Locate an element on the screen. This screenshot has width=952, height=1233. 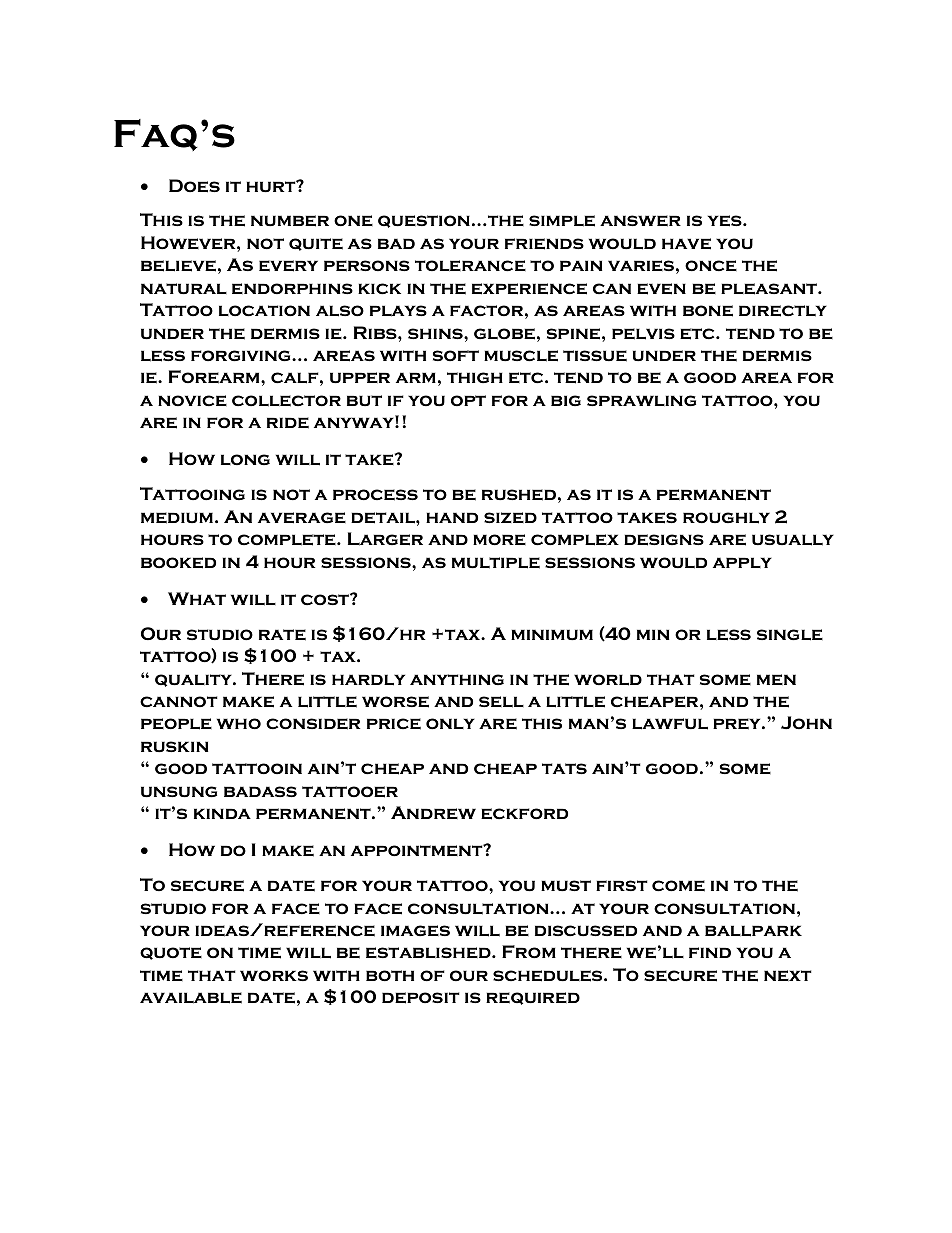
long is located at coordinates (245, 460).
